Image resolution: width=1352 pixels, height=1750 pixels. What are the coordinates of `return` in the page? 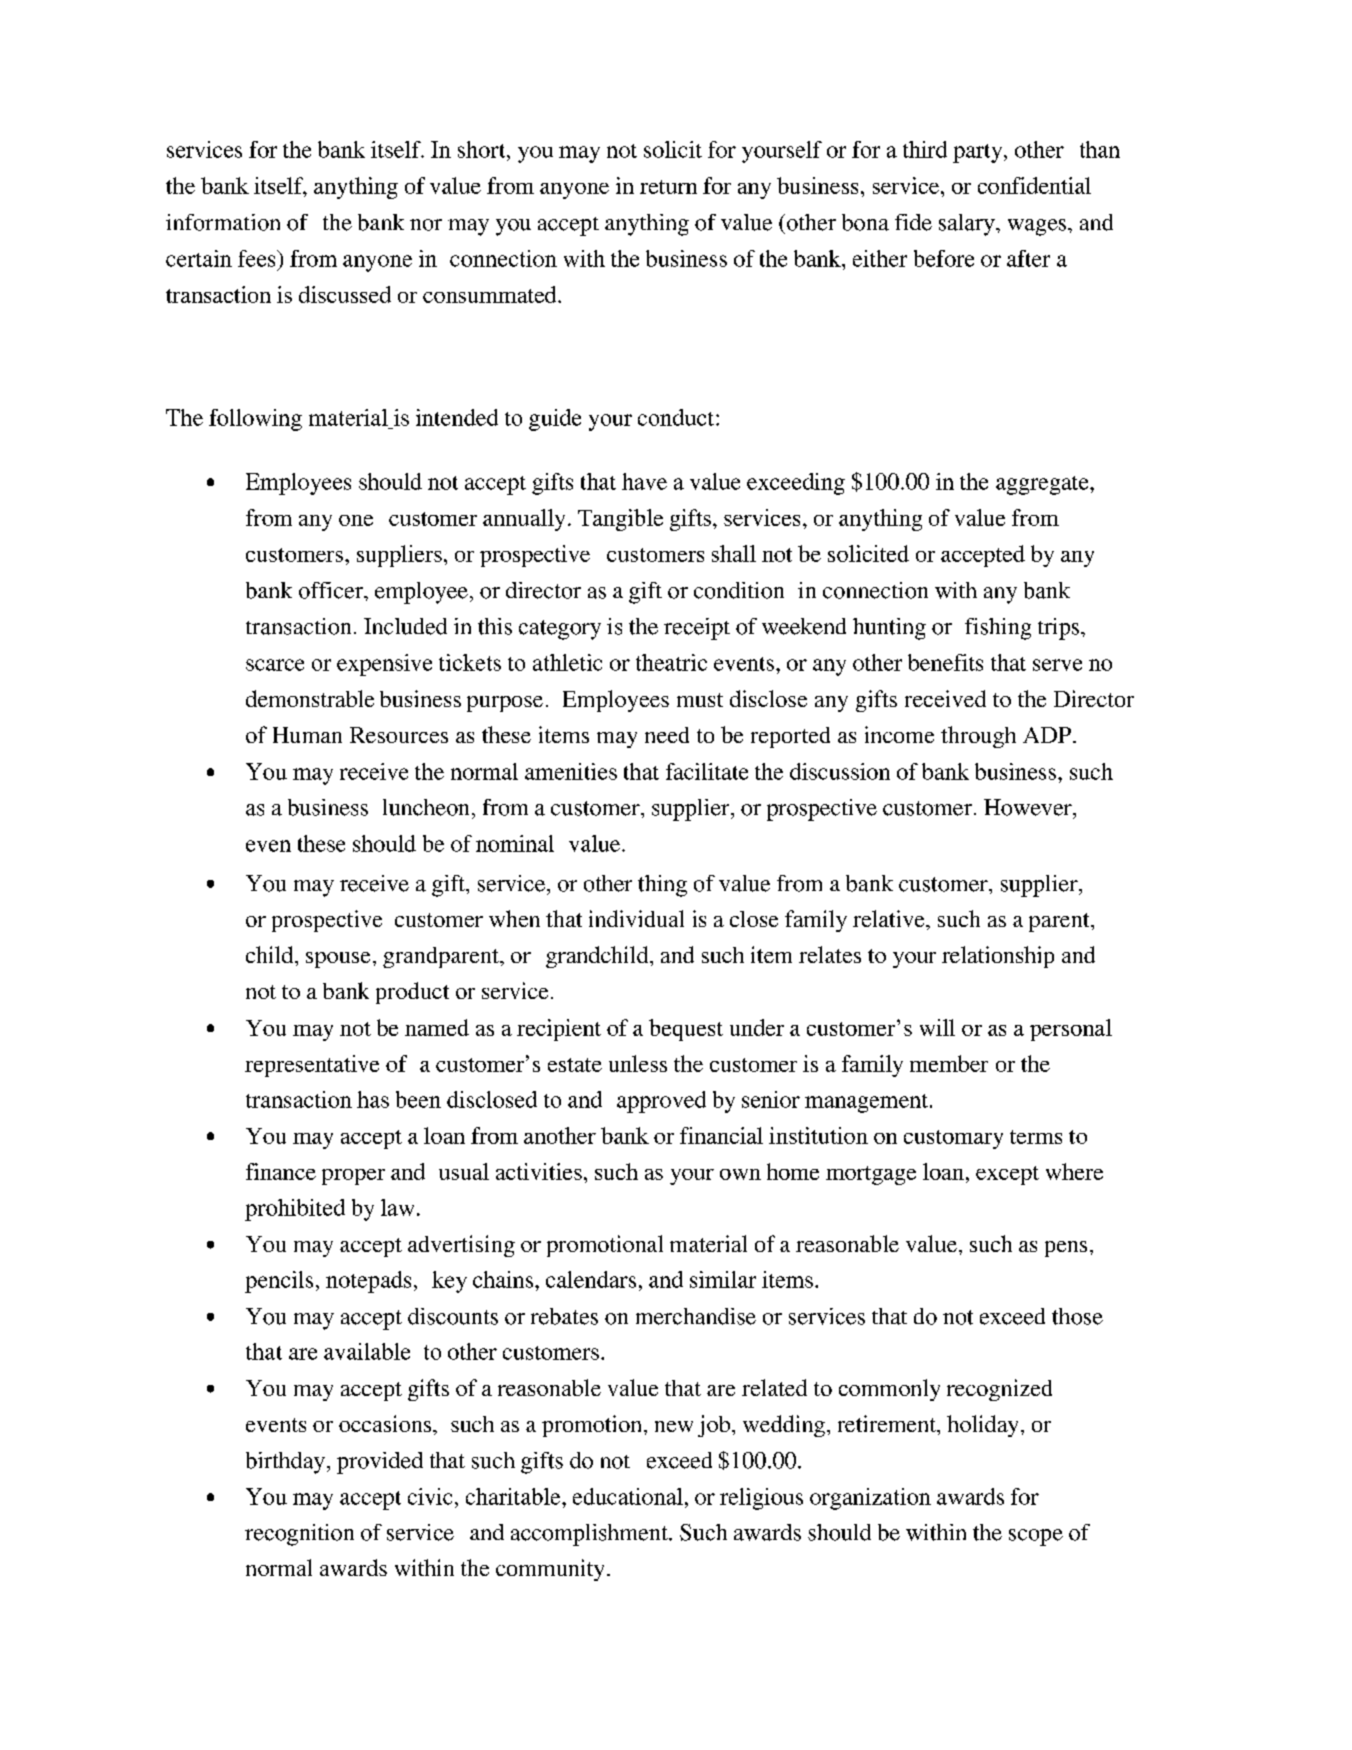 It's located at (668, 187).
